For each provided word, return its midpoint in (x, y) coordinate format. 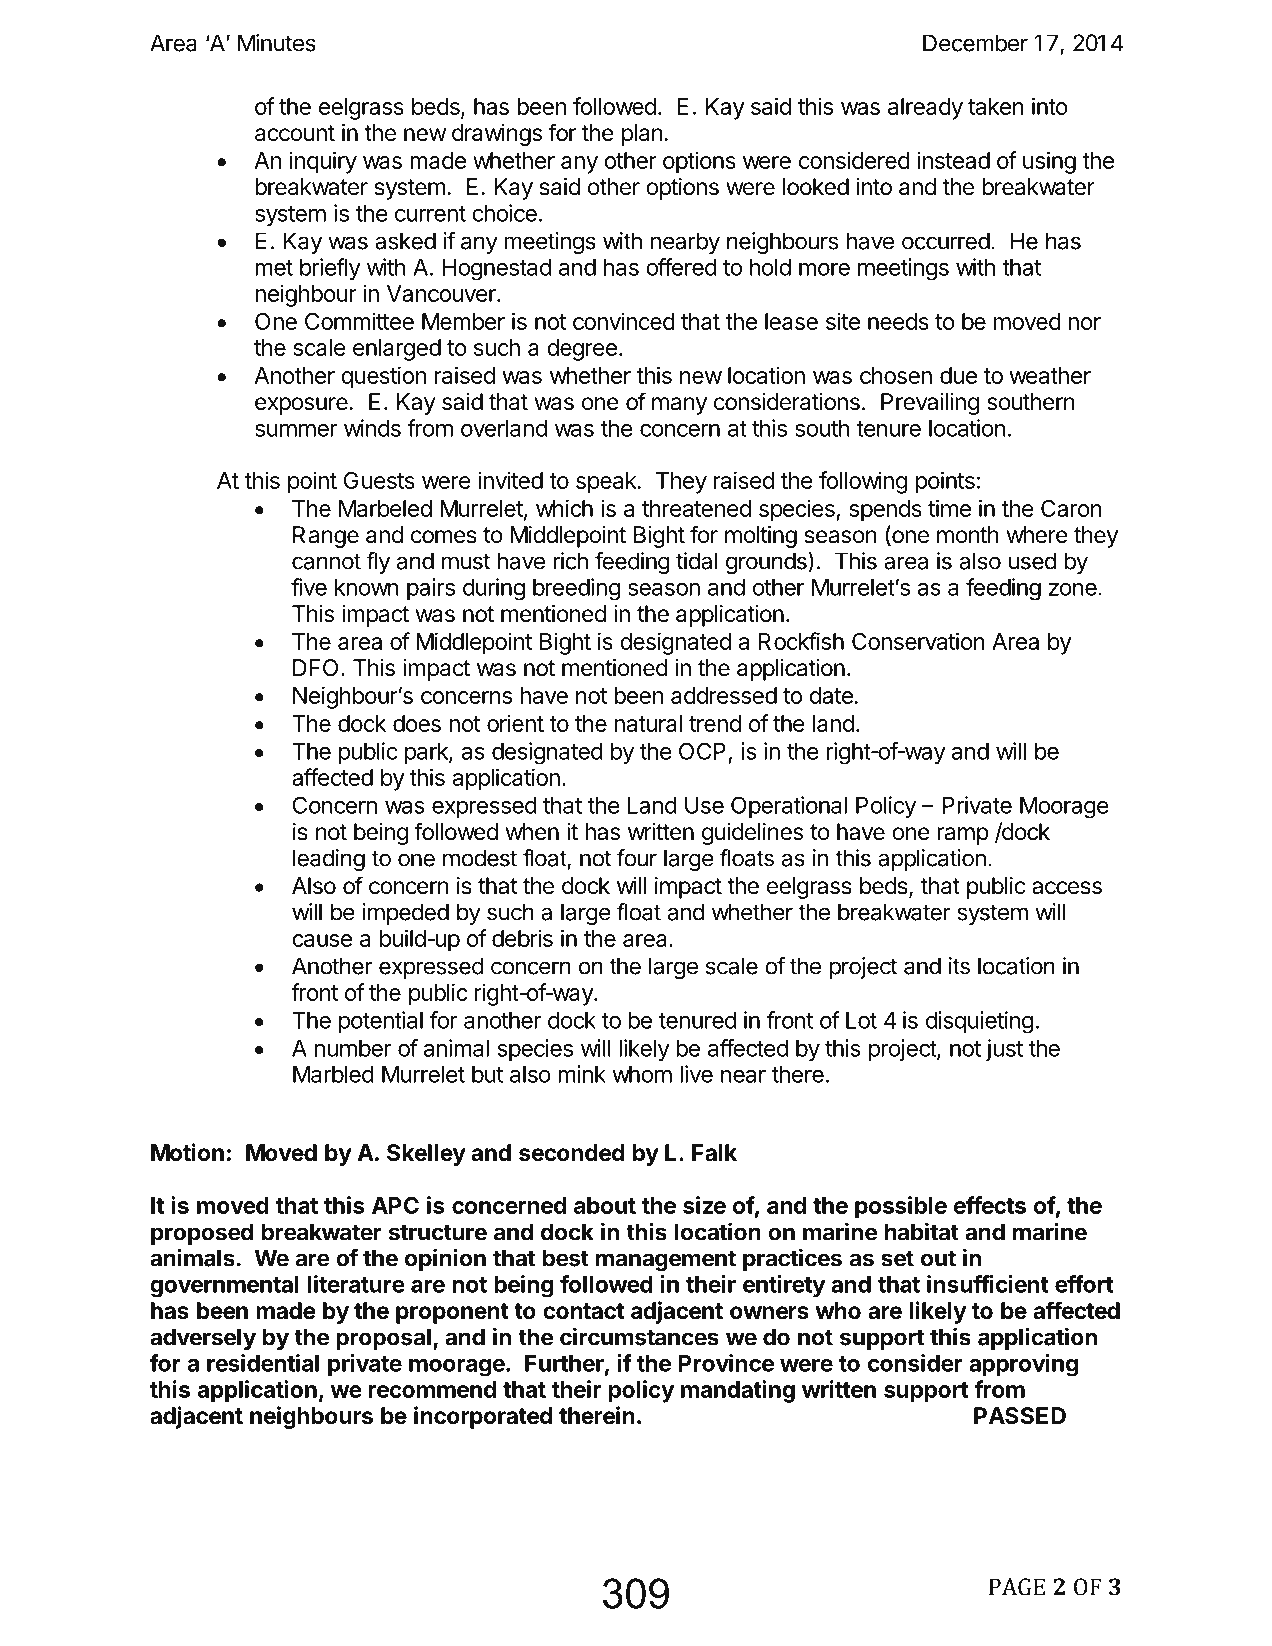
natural (648, 723)
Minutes (277, 43)
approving (1023, 1365)
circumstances (639, 1336)
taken (996, 106)
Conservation (918, 641)
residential (263, 1363)
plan (642, 135)
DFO (315, 668)
